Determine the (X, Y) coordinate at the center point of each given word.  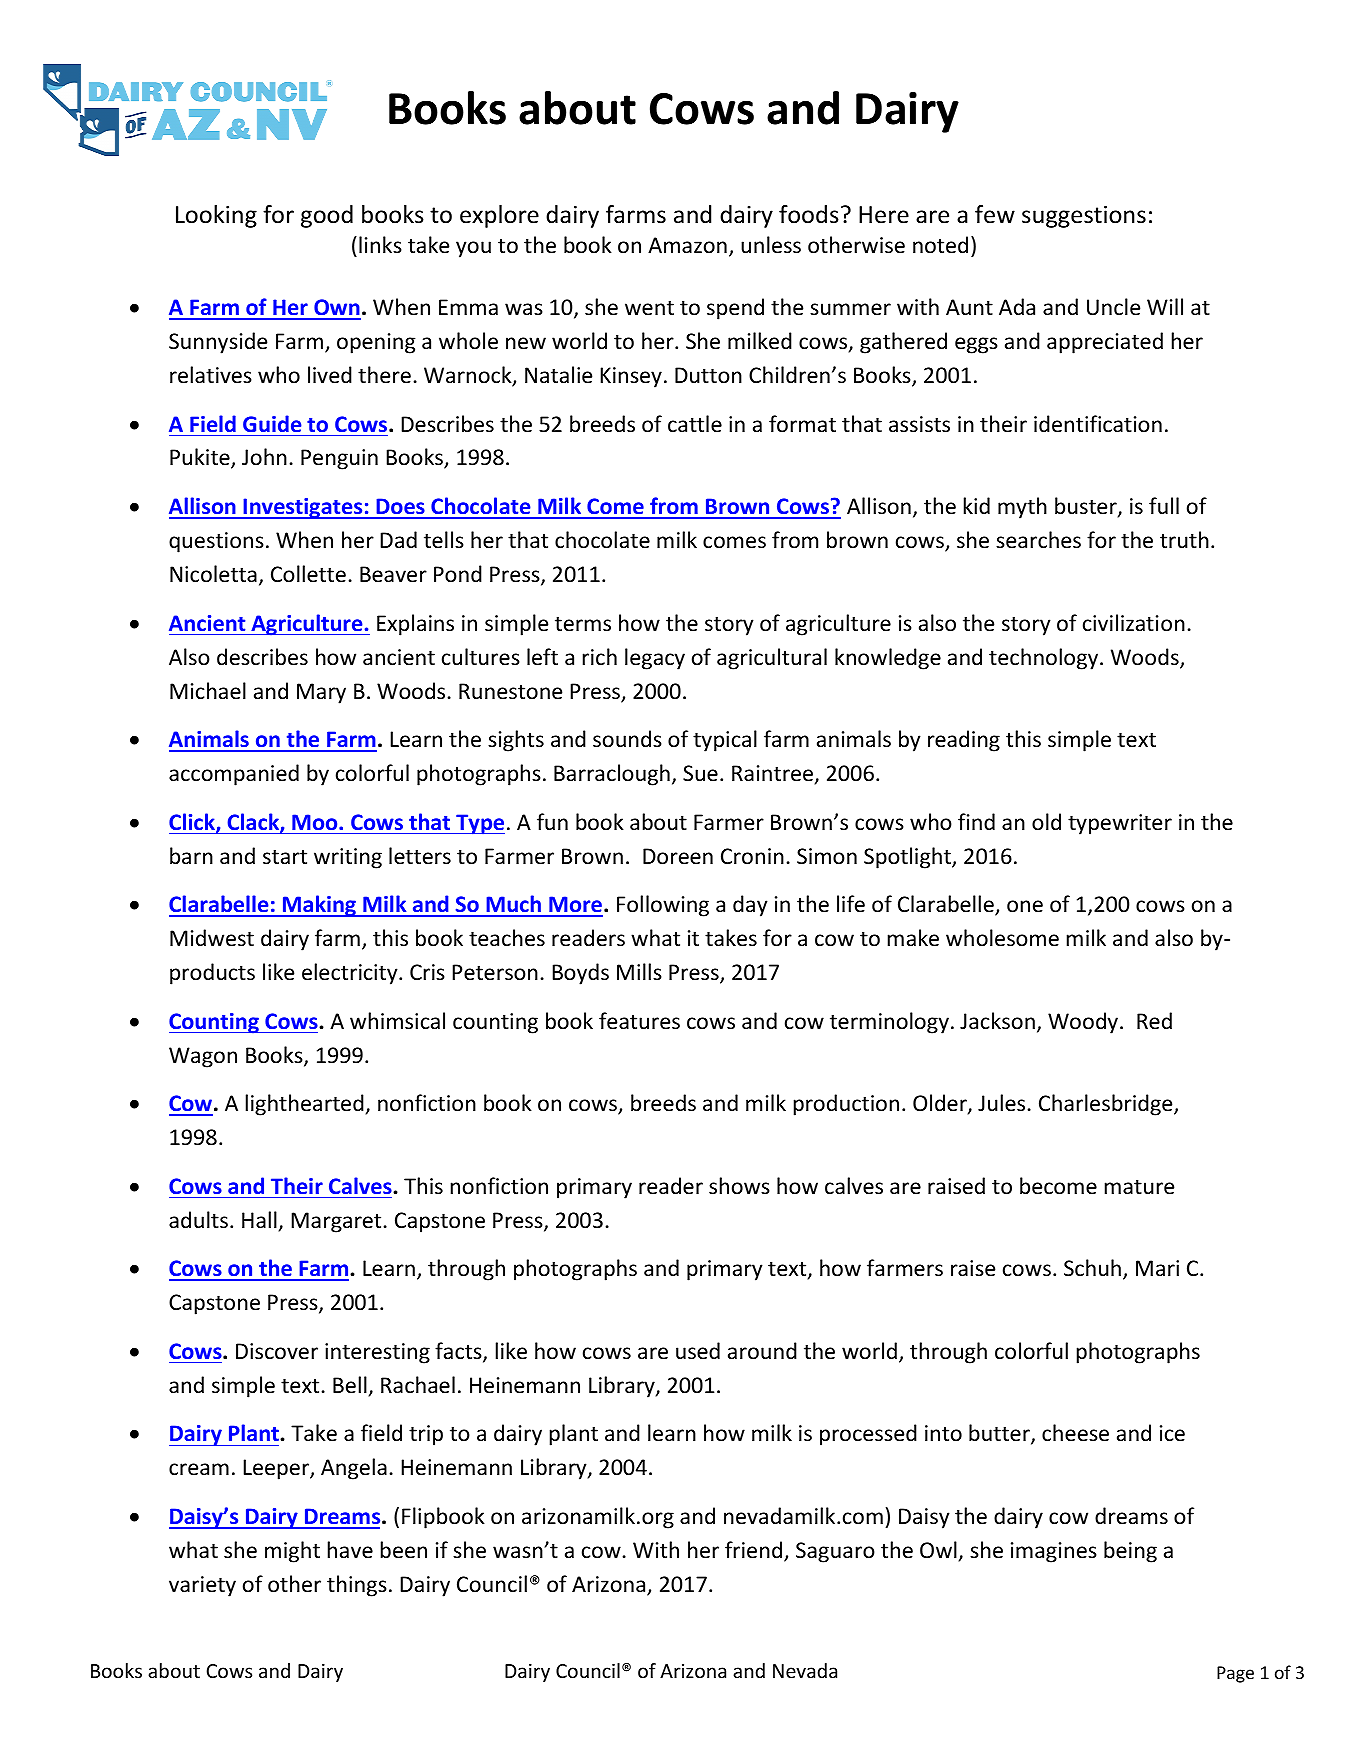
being (1130, 1552)
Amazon (687, 245)
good (327, 216)
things (357, 1586)
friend (755, 1551)
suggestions (1084, 217)
